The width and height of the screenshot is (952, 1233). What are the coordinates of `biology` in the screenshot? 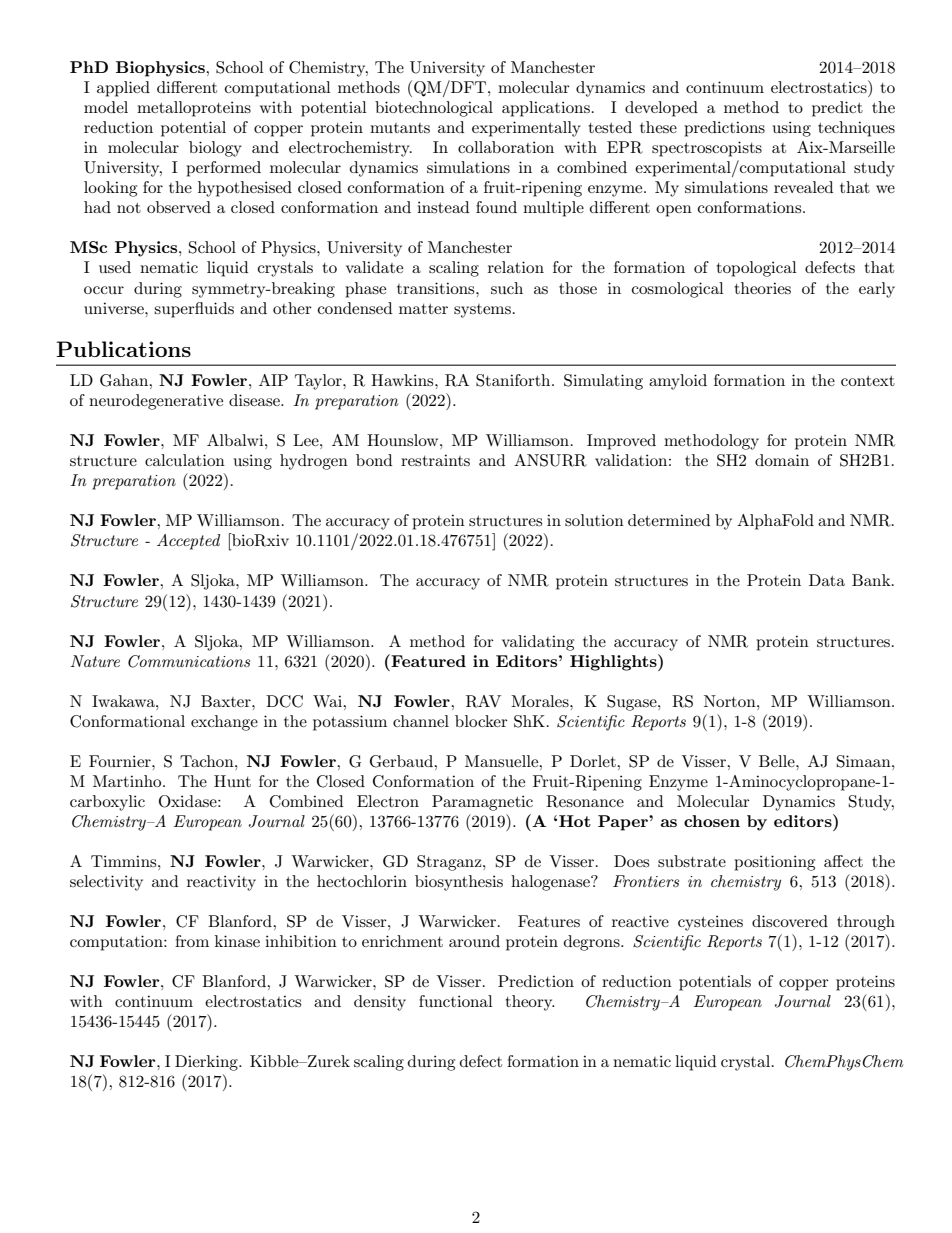 It's located at (215, 149).
